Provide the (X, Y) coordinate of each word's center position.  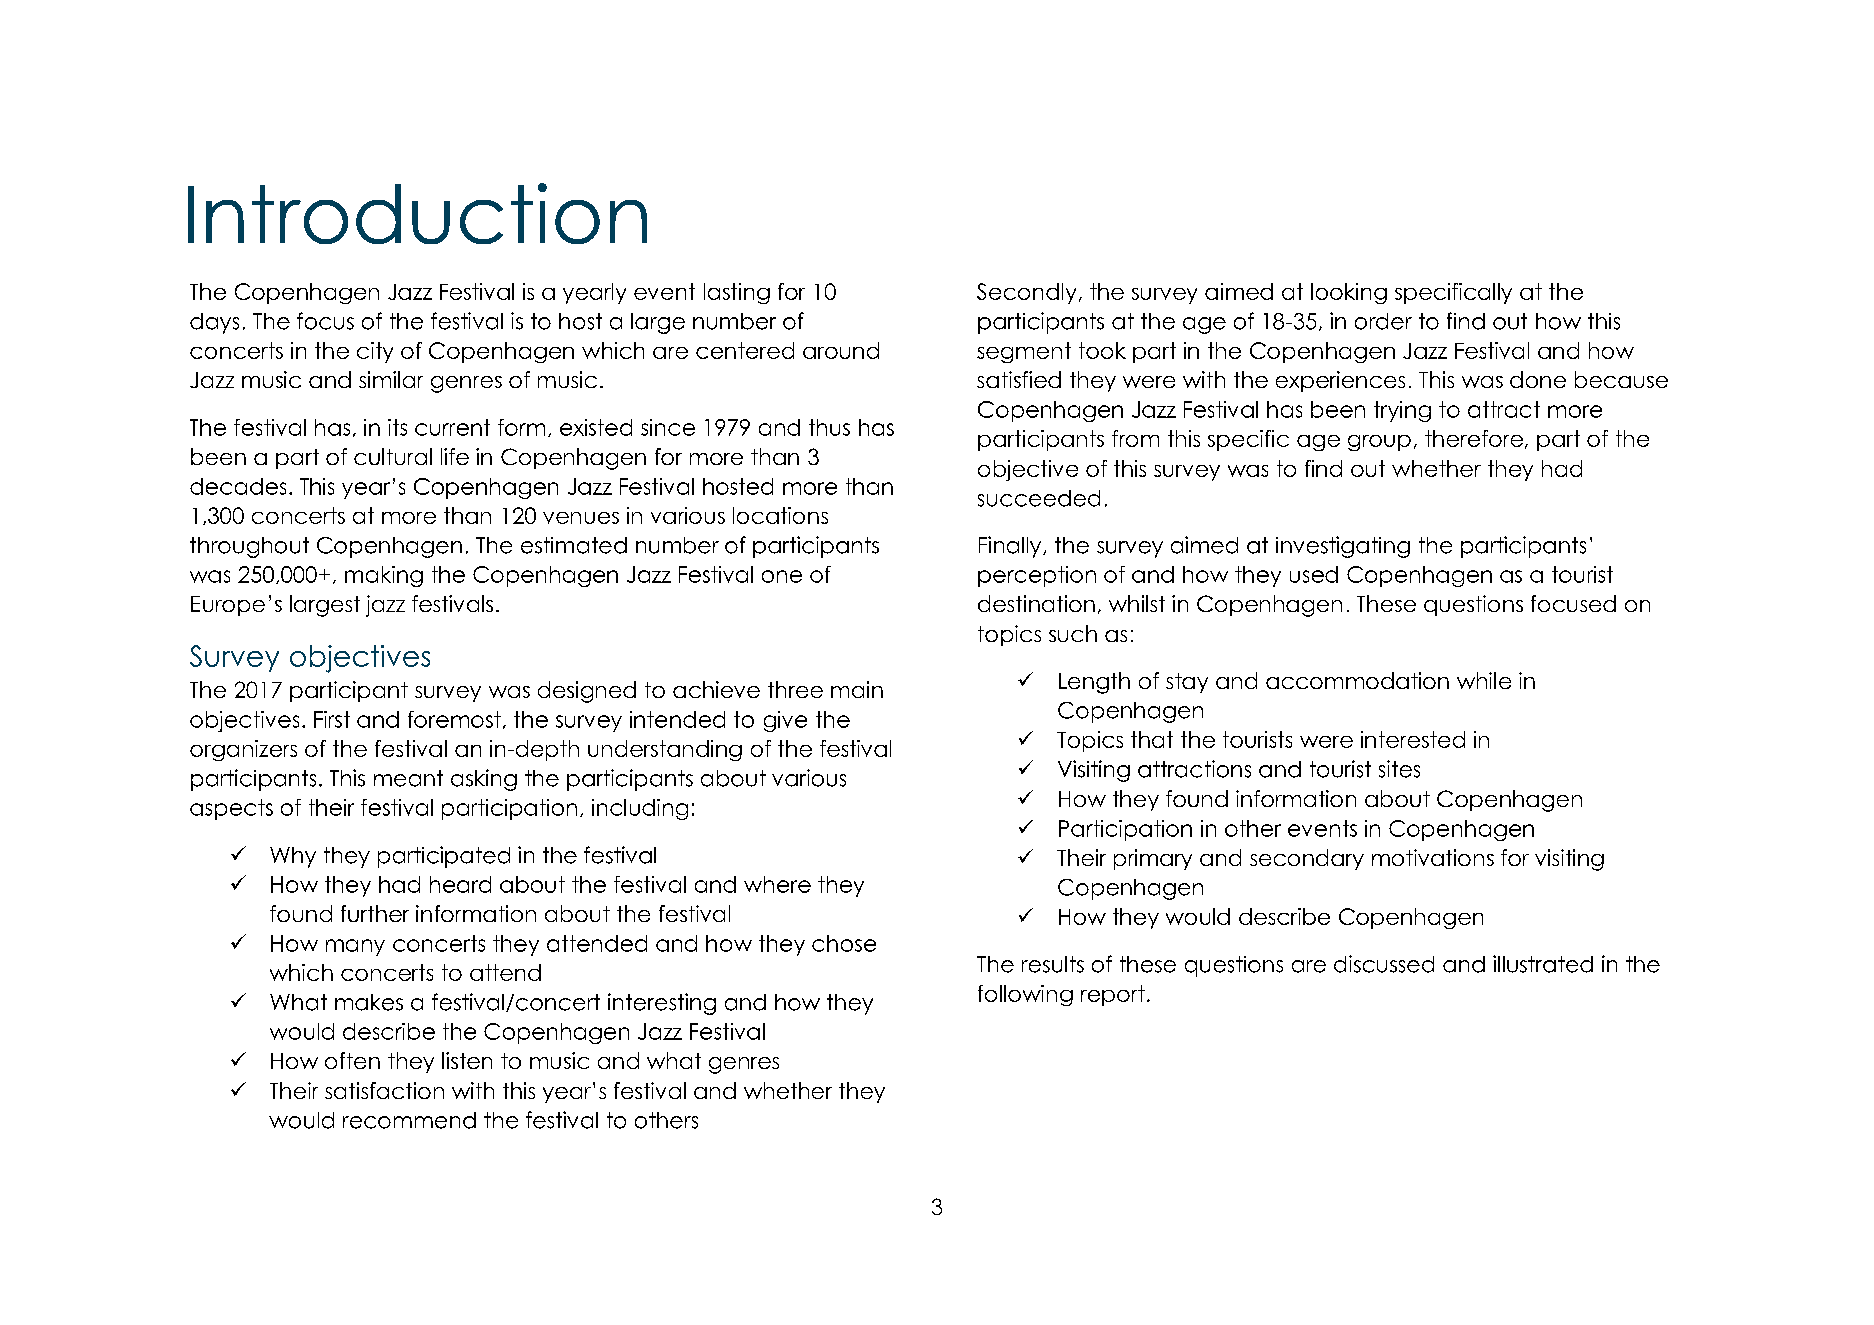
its (397, 427)
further (375, 913)
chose (844, 943)
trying (1402, 411)
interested (1413, 739)
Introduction (417, 213)
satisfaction (384, 1090)
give (785, 721)
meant (408, 778)
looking (1349, 293)
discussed (1384, 964)
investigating (1343, 547)
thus (829, 427)
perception (1037, 576)
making (384, 576)
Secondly (1026, 293)
